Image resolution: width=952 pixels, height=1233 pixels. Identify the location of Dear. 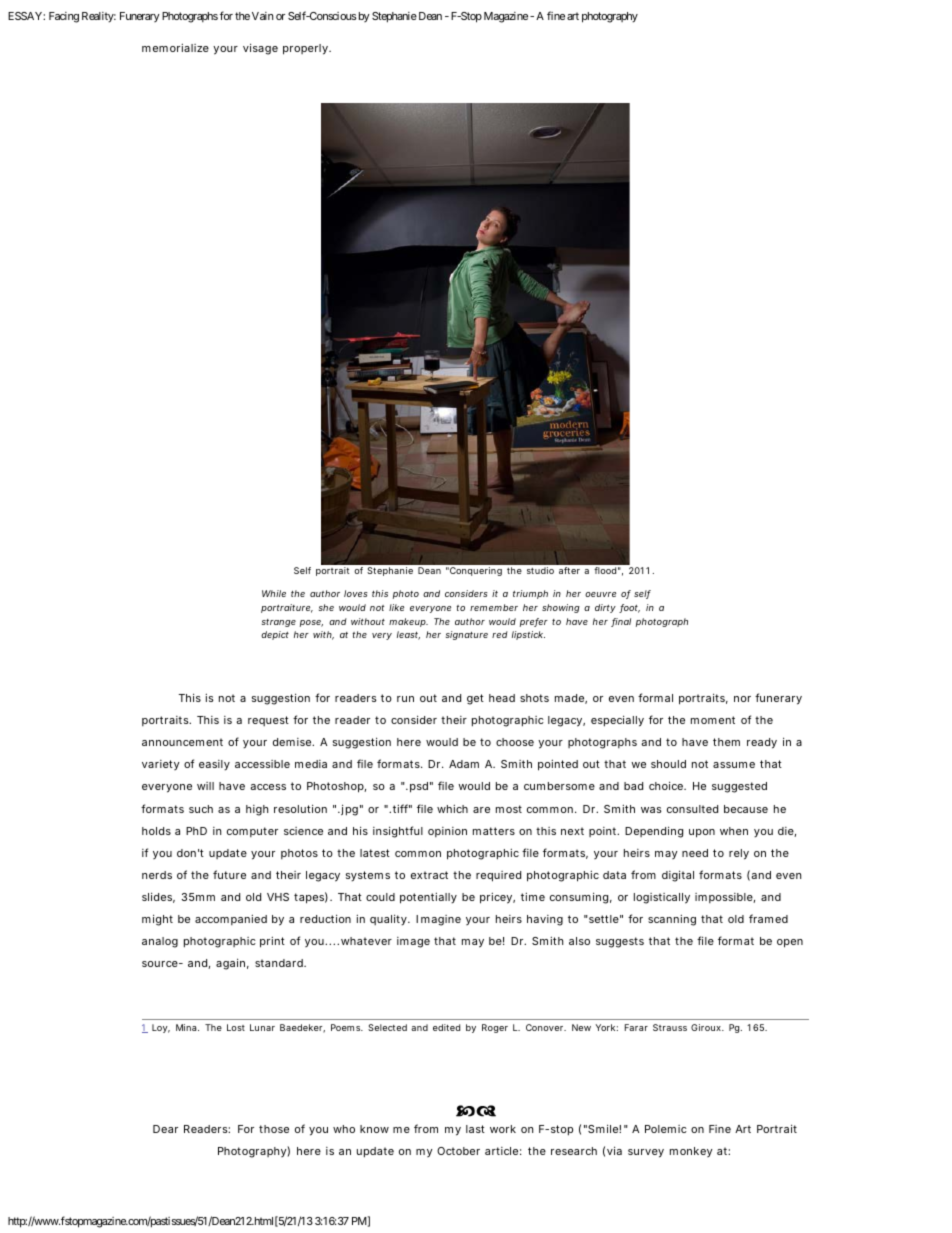
(165, 1129).
